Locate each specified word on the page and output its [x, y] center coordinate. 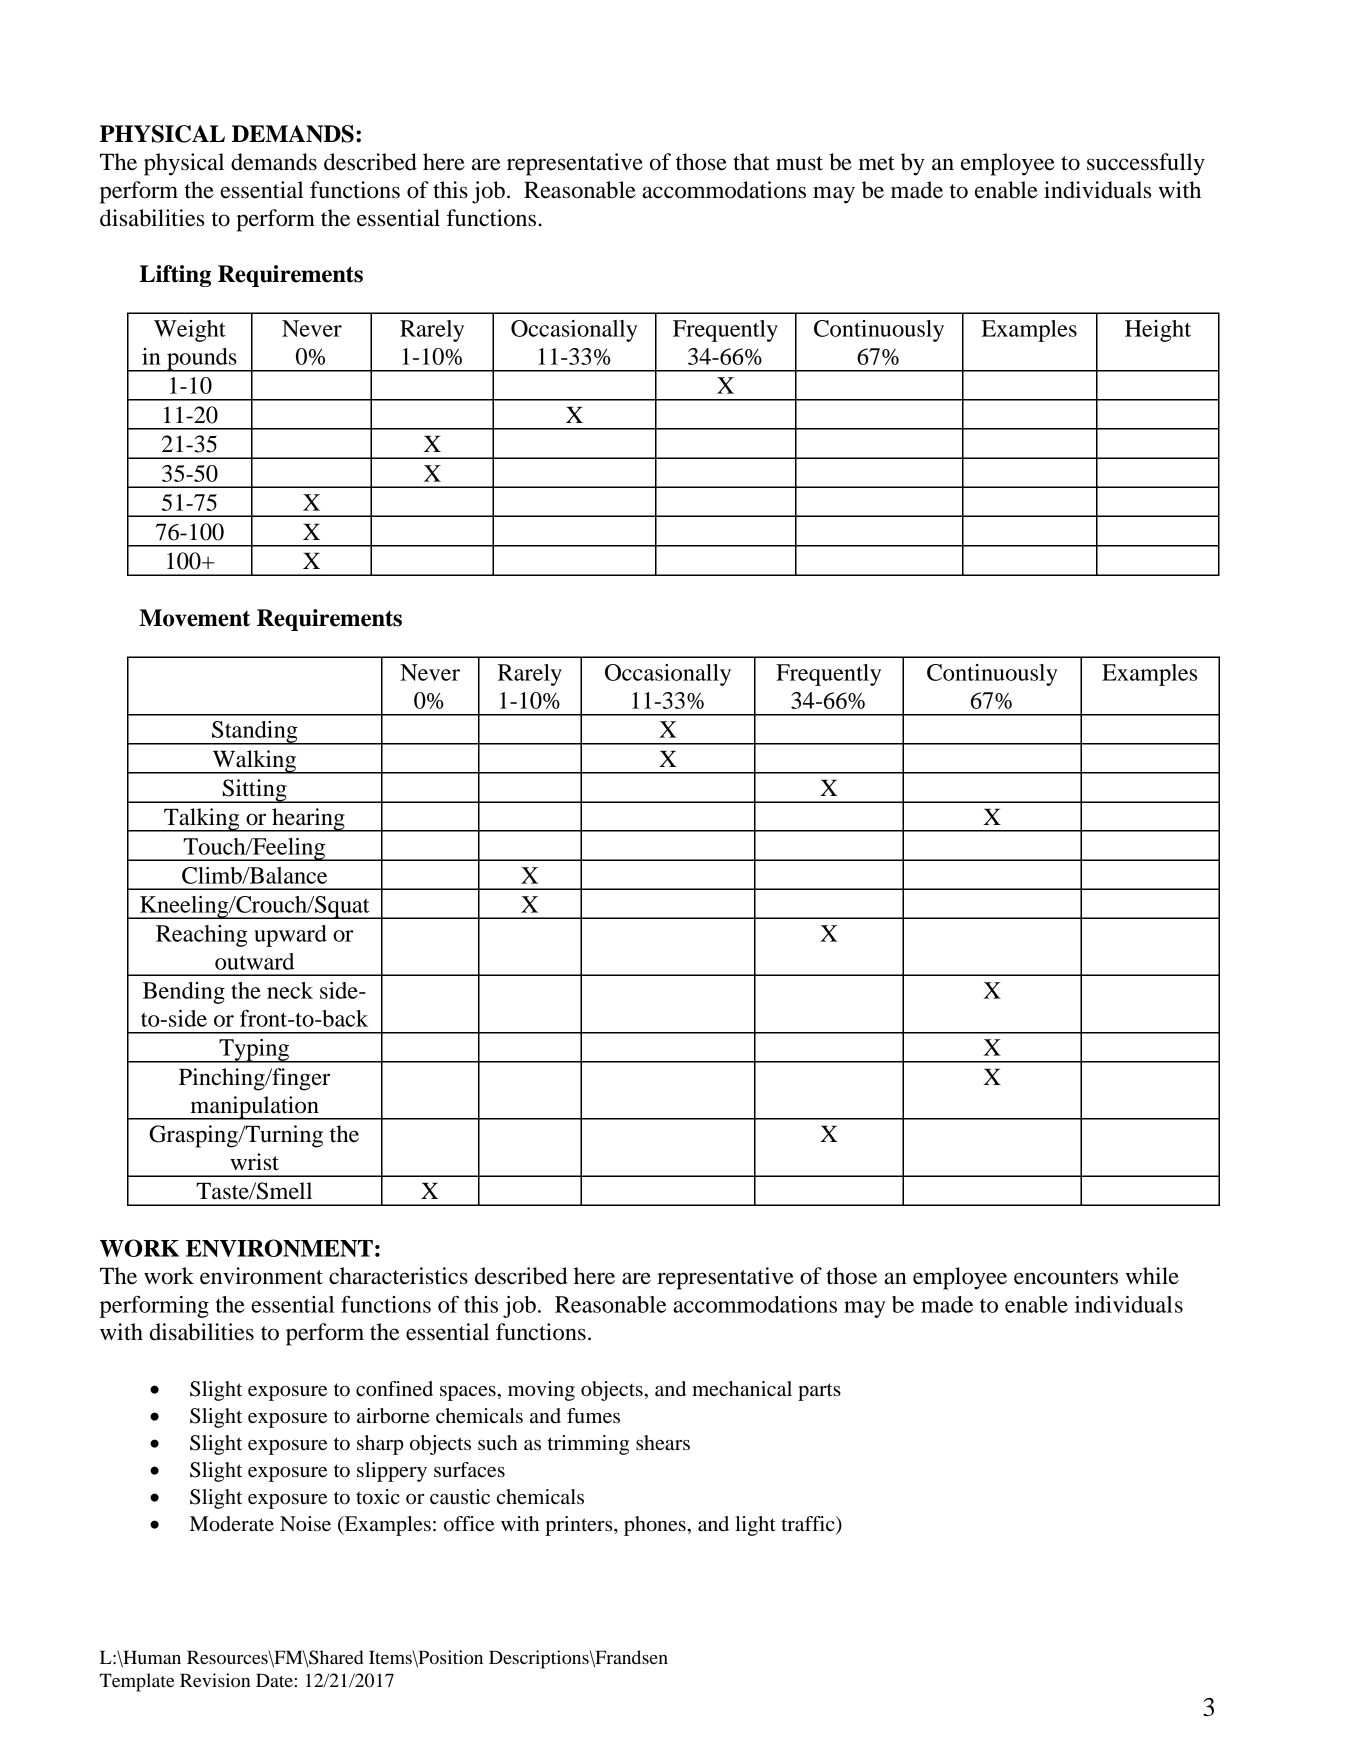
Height [1158, 331]
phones [656, 1526]
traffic [809, 1525]
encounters [1066, 1277]
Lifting [175, 276]
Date [274, 1680]
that [751, 162]
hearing [308, 820]
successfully [1146, 164]
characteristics [398, 1276]
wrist [254, 1162]
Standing [255, 733]
